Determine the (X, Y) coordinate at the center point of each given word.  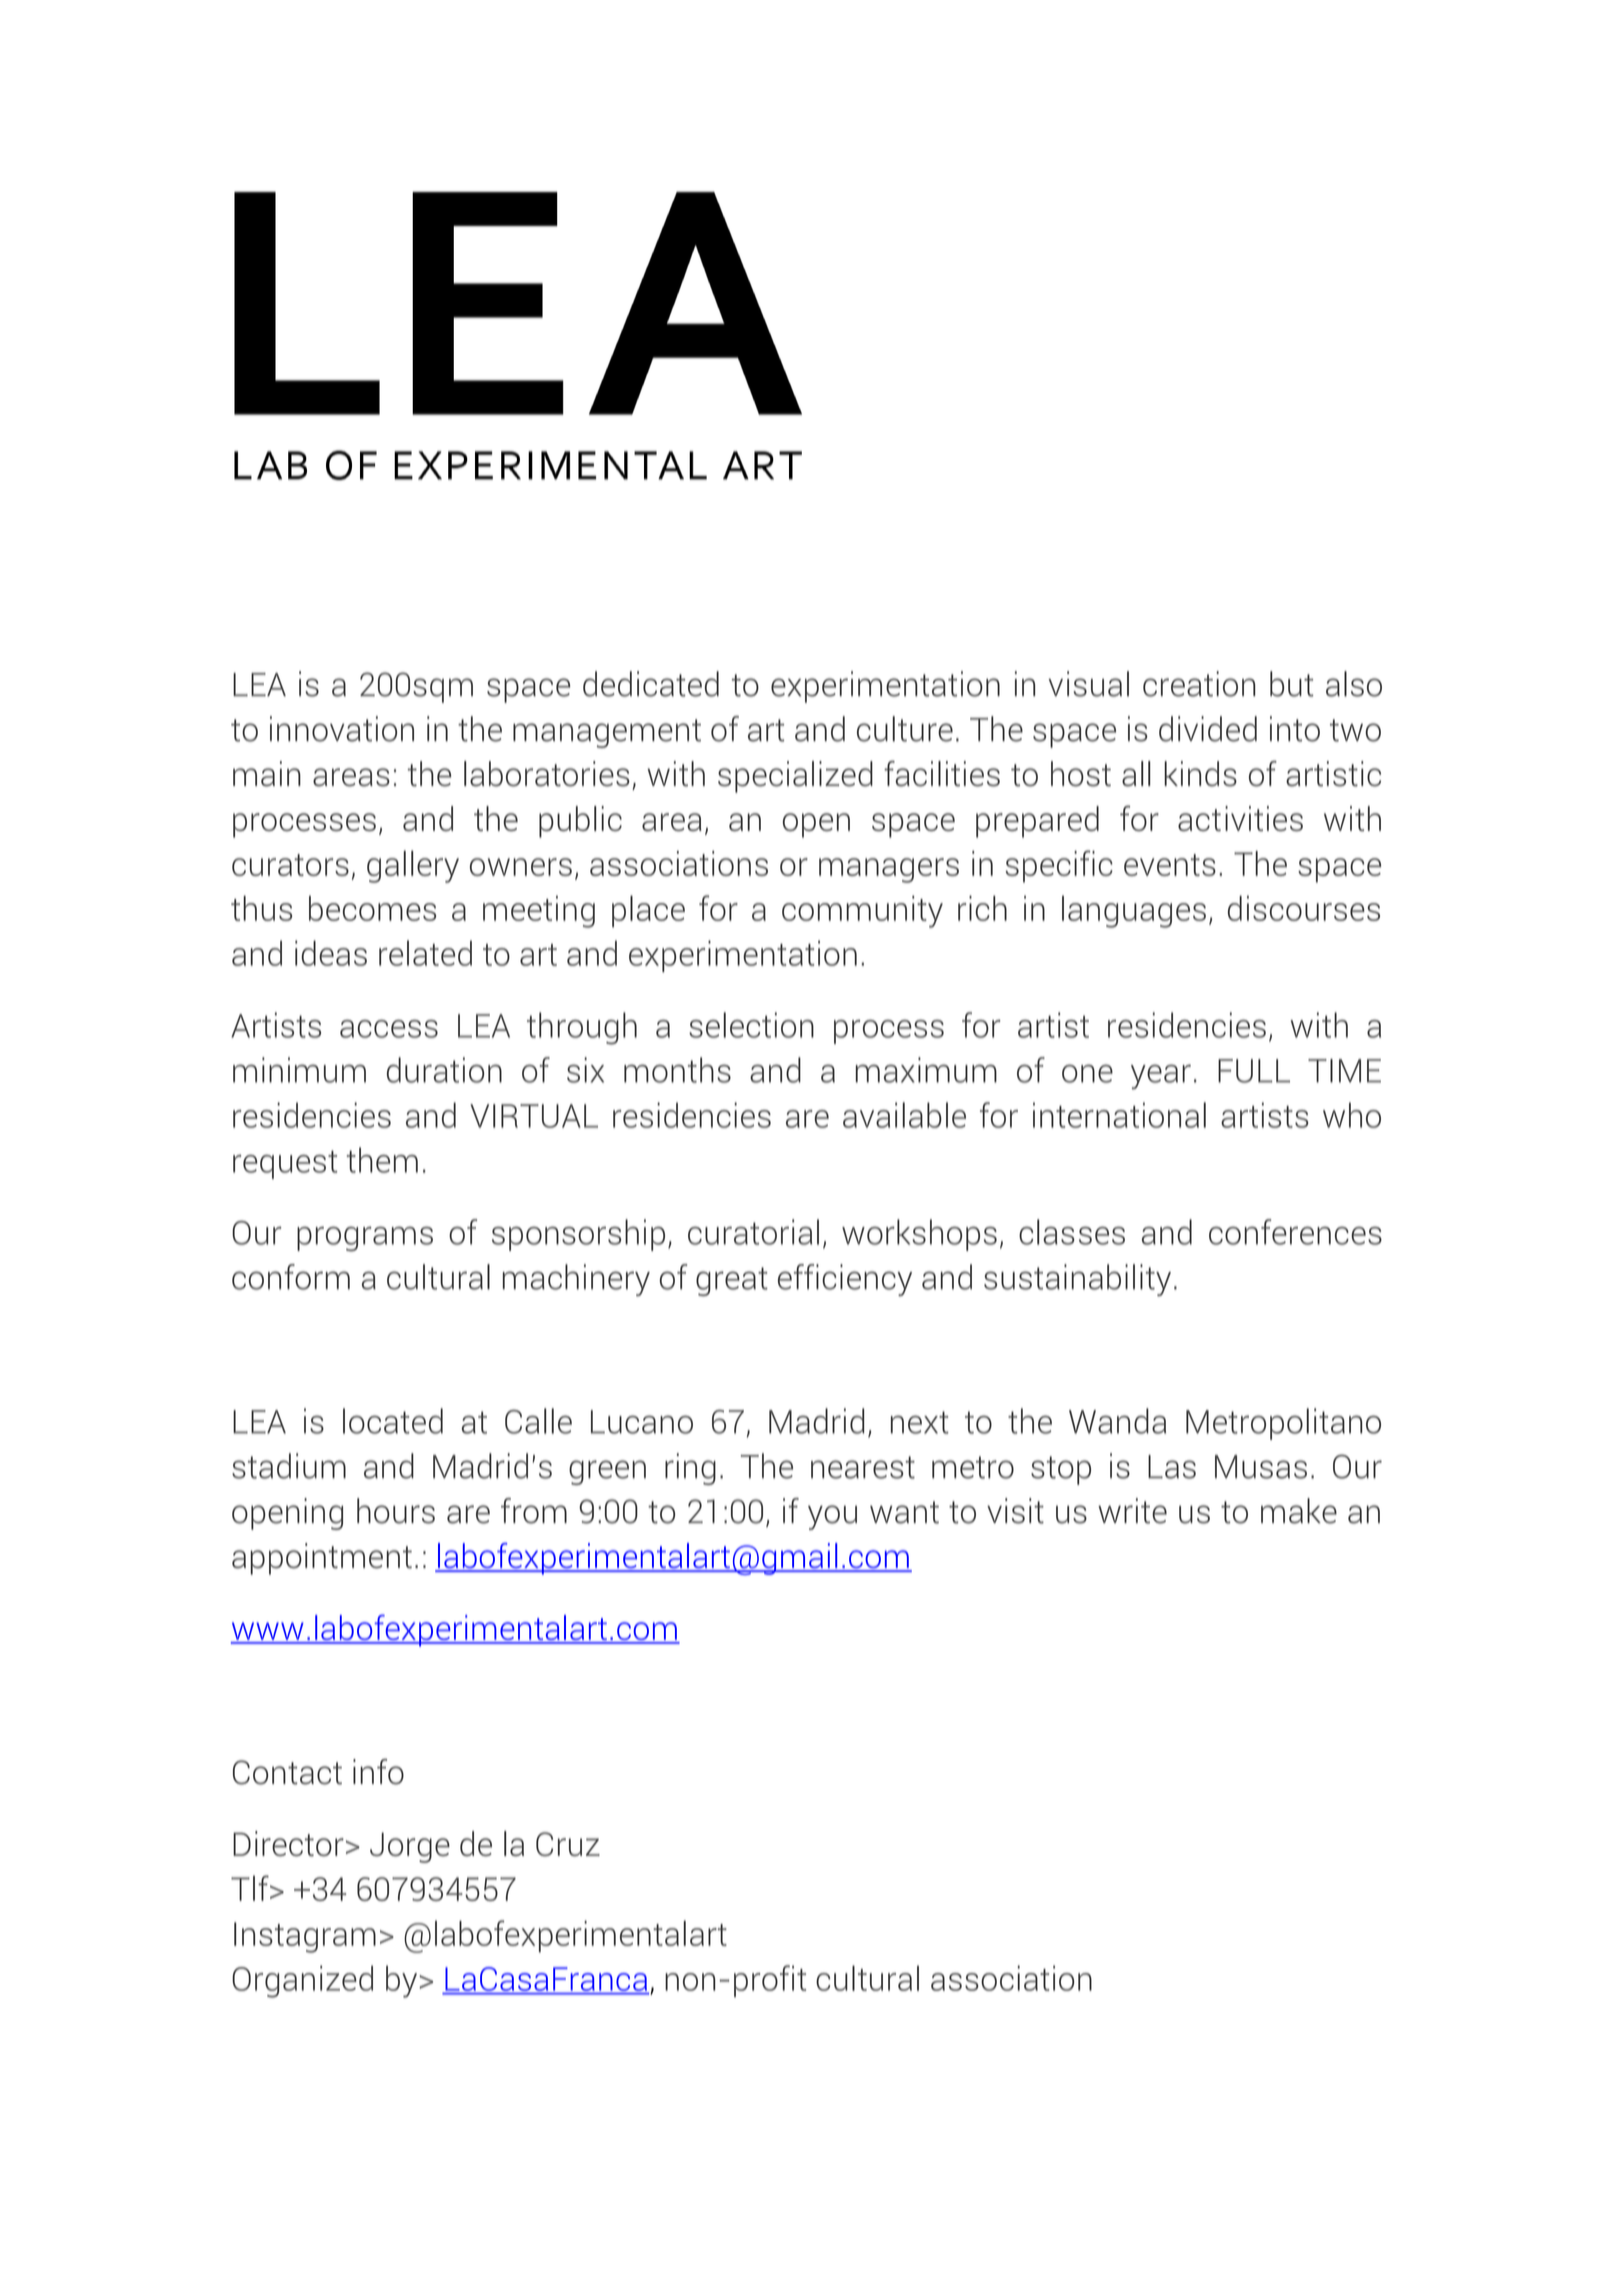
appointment (322, 1559)
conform (291, 1277)
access (389, 1029)
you (832, 1517)
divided (1208, 729)
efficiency (845, 1280)
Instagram (305, 1937)
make (1299, 1511)
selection (751, 1025)
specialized (795, 777)
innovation (342, 729)
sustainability (1077, 1280)
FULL (1254, 1071)
